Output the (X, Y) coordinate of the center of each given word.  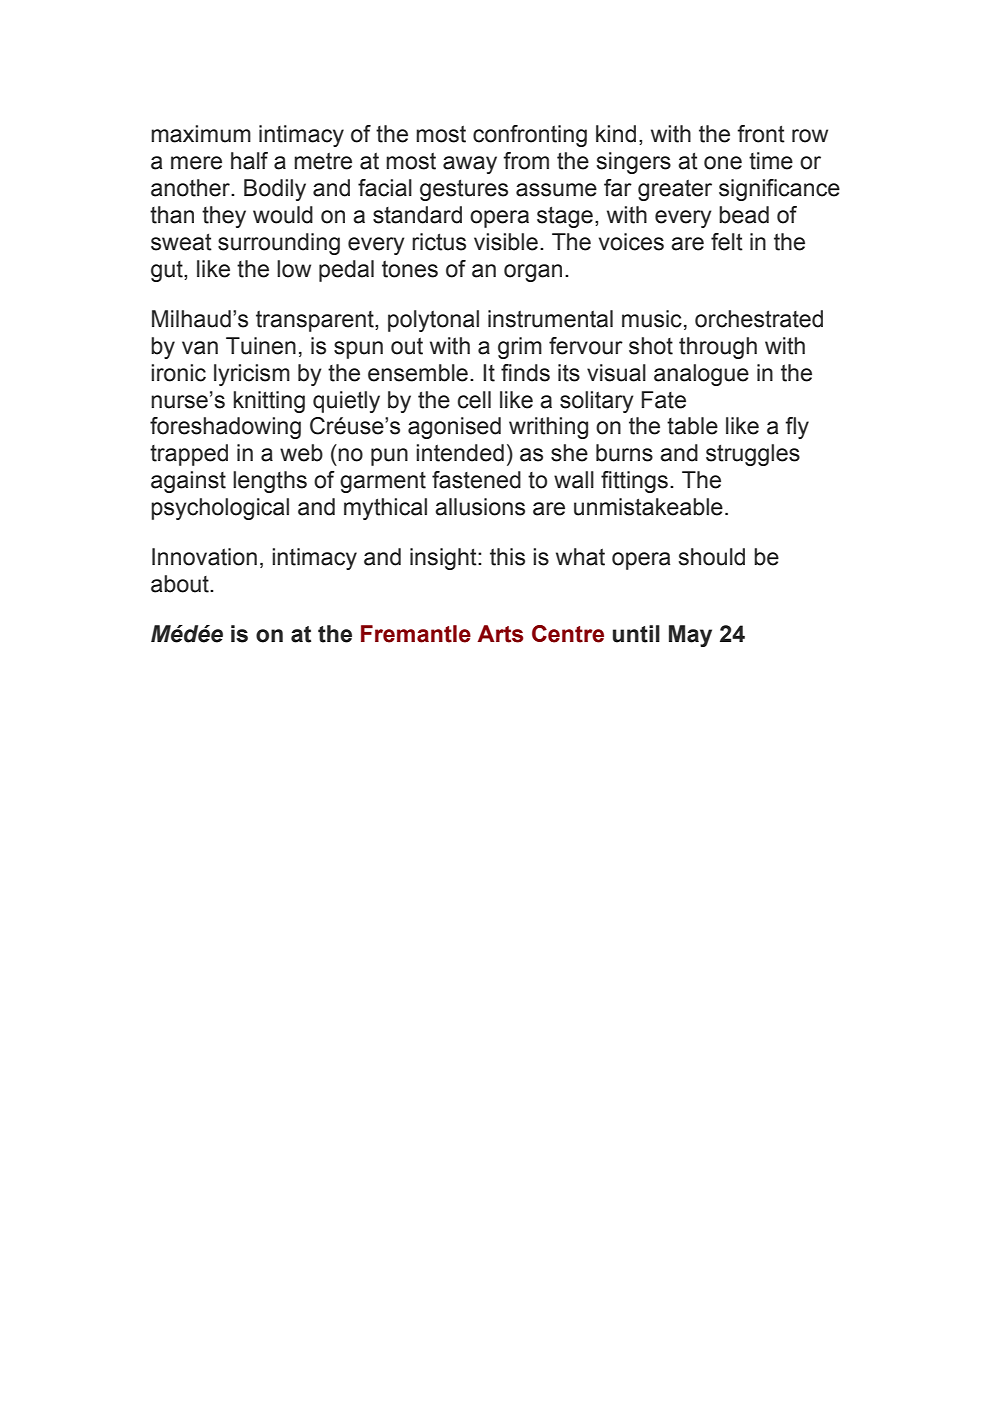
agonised (454, 428)
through (718, 348)
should (712, 557)
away (470, 165)
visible (506, 242)
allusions (480, 507)
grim (520, 348)
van (200, 348)
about (181, 584)
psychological (220, 509)
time (771, 161)
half (249, 161)
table (692, 426)
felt (727, 242)
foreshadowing (225, 428)
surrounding (279, 244)
